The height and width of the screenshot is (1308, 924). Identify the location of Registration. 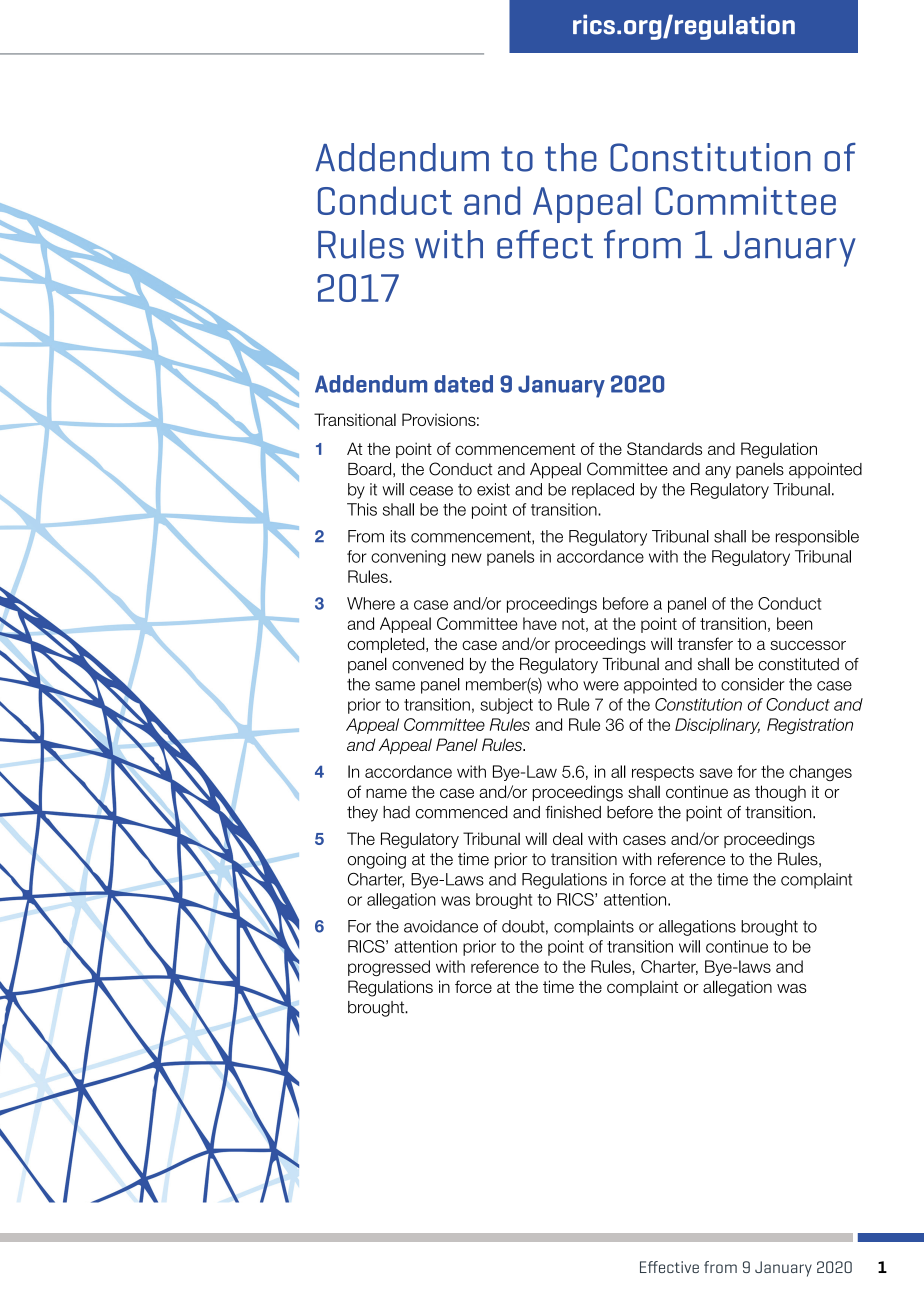
(810, 726).
